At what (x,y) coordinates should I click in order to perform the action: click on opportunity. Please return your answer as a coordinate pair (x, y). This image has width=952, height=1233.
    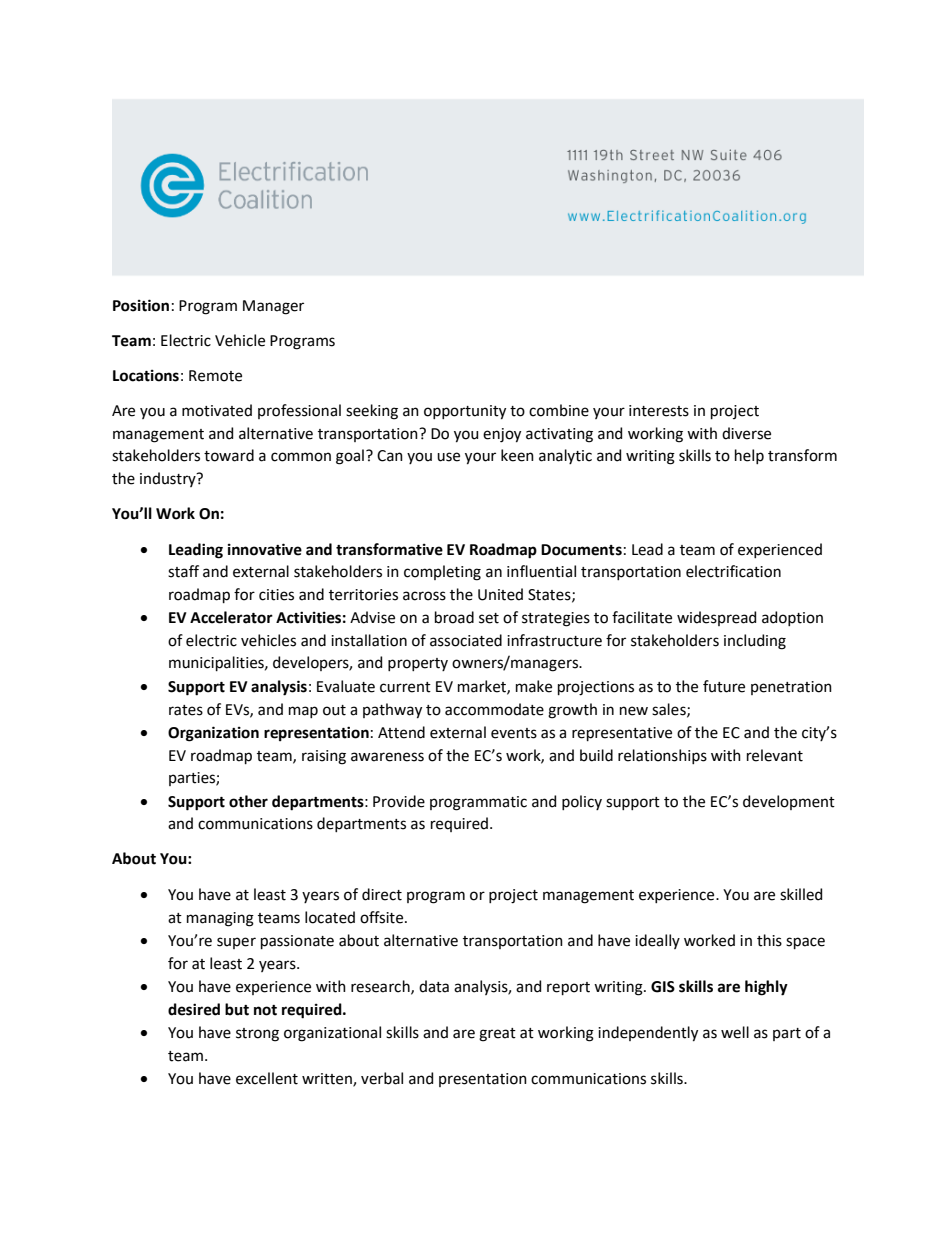
    Looking at the image, I should click on (465, 412).
